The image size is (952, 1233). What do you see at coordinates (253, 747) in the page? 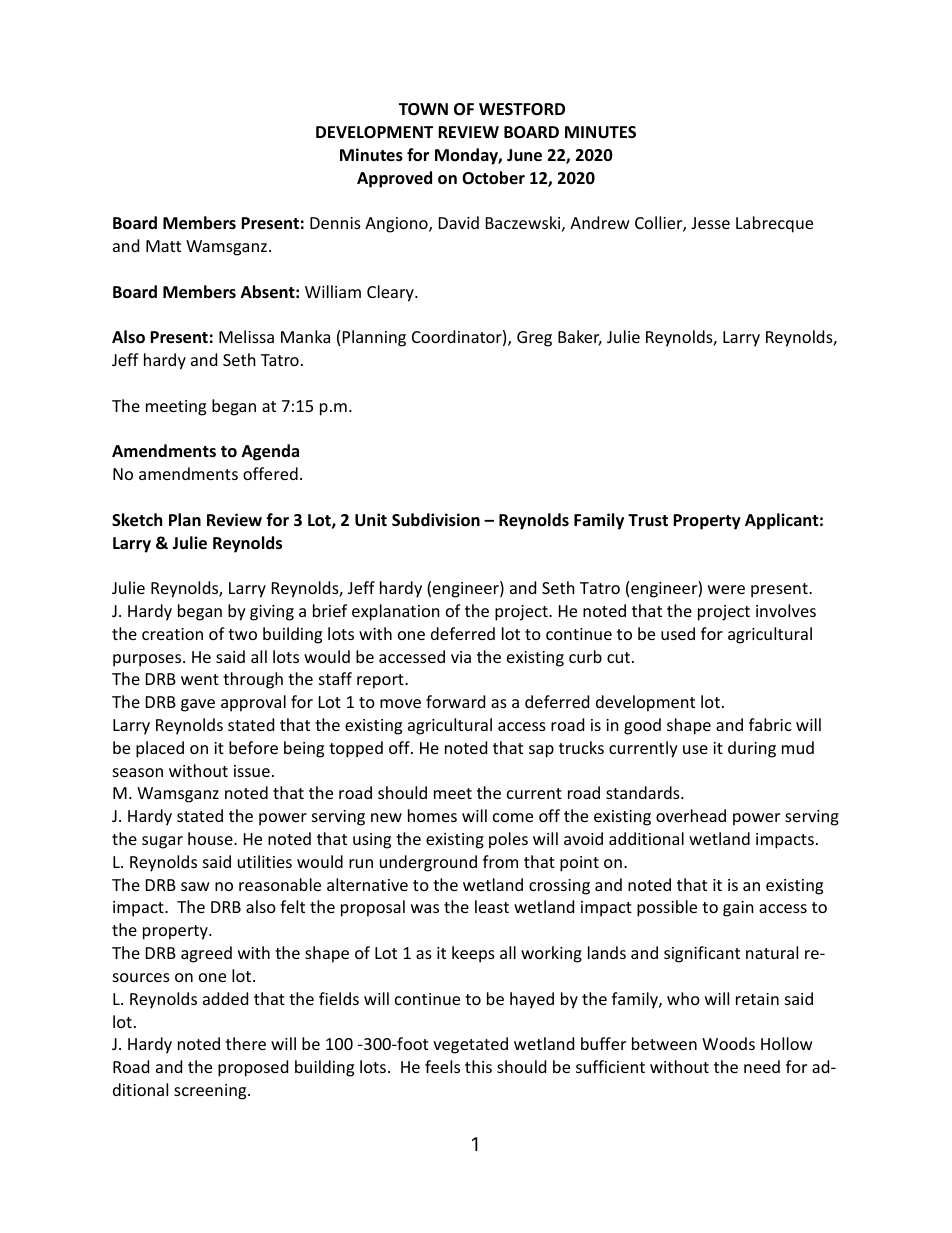
I see `before` at bounding box center [253, 747].
